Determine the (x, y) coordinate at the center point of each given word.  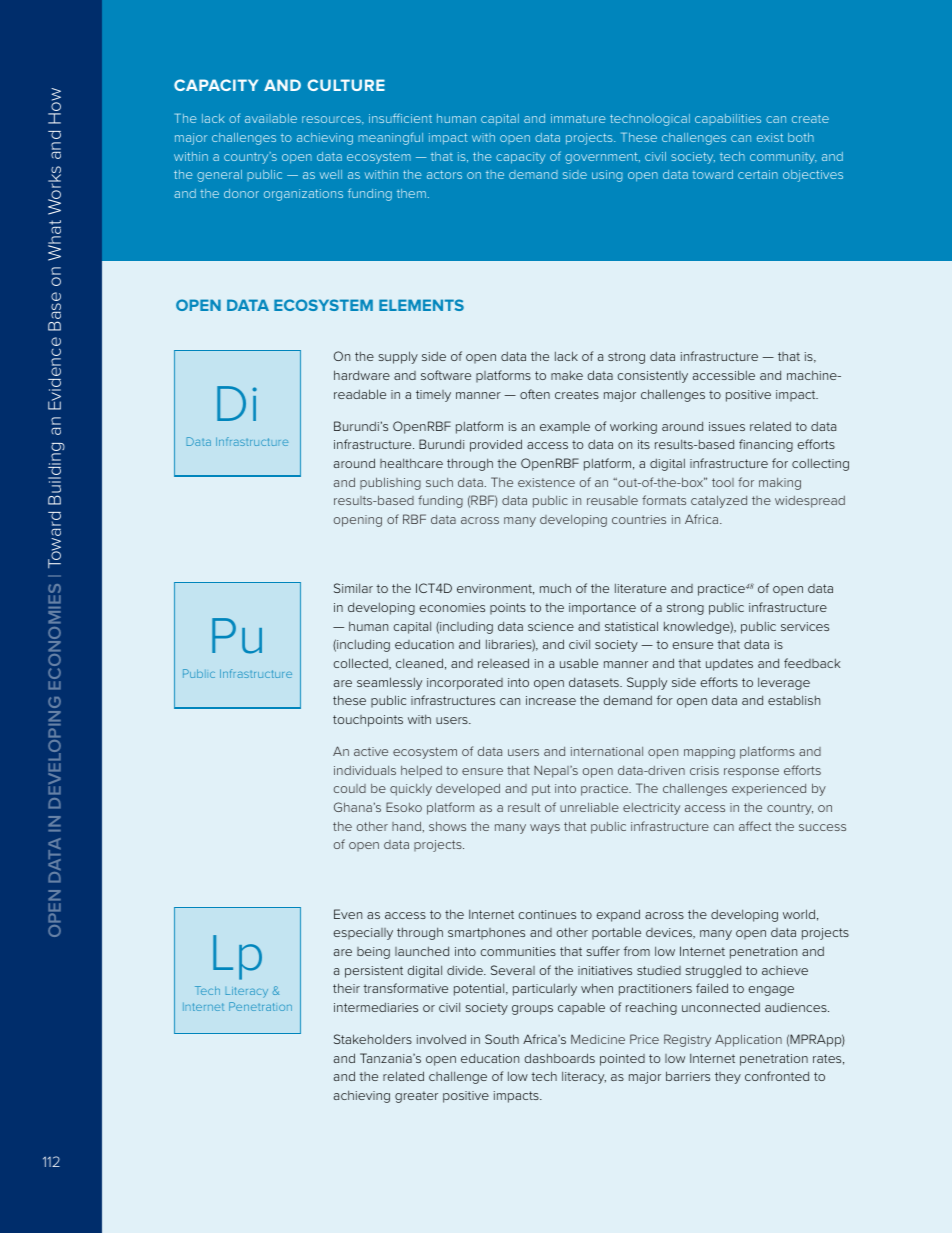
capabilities (728, 119)
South (502, 1039)
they (728, 1078)
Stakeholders (373, 1039)
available (271, 118)
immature (578, 118)
